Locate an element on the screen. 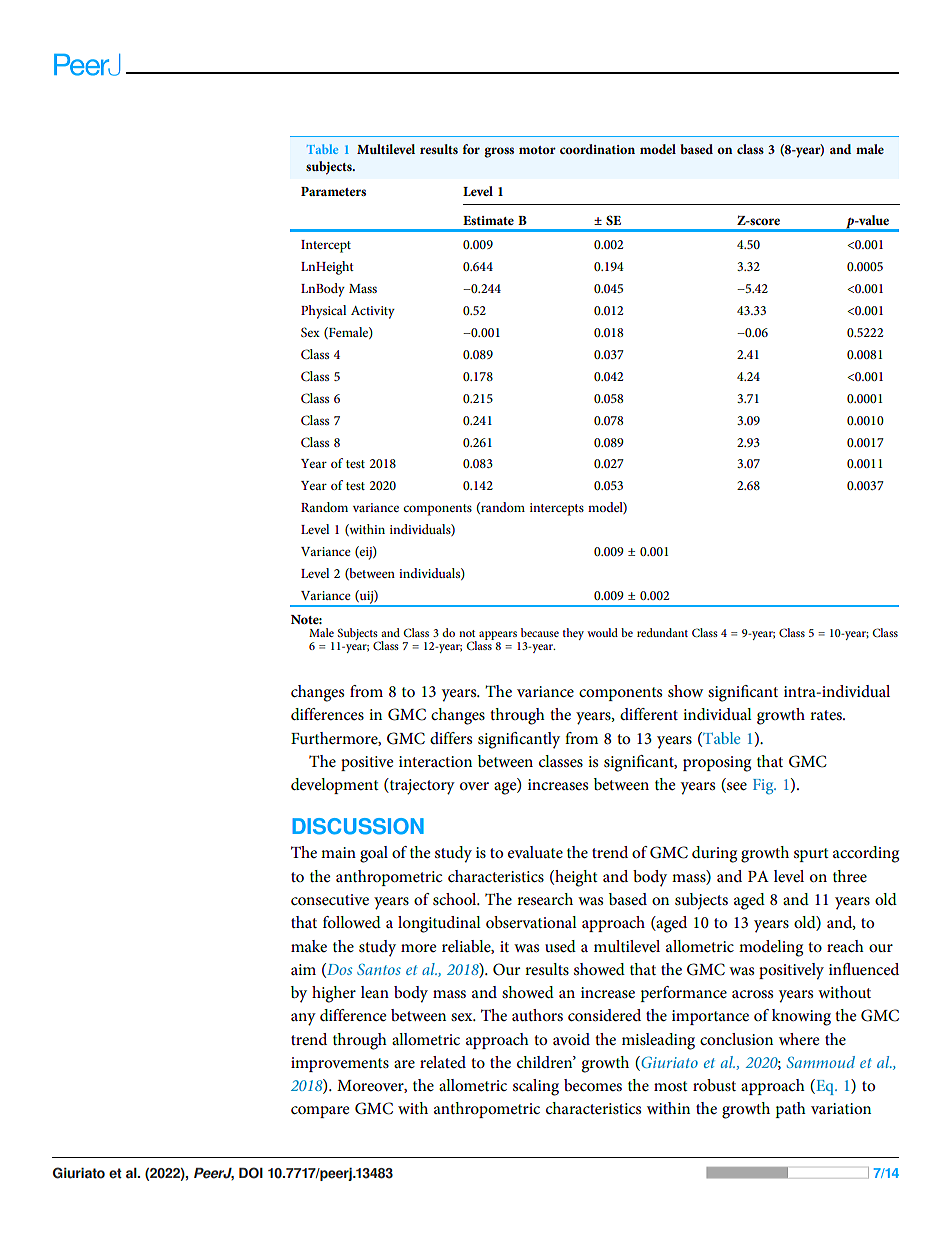 The height and width of the screenshot is (1233, 952). redundant is located at coordinates (662, 632).
